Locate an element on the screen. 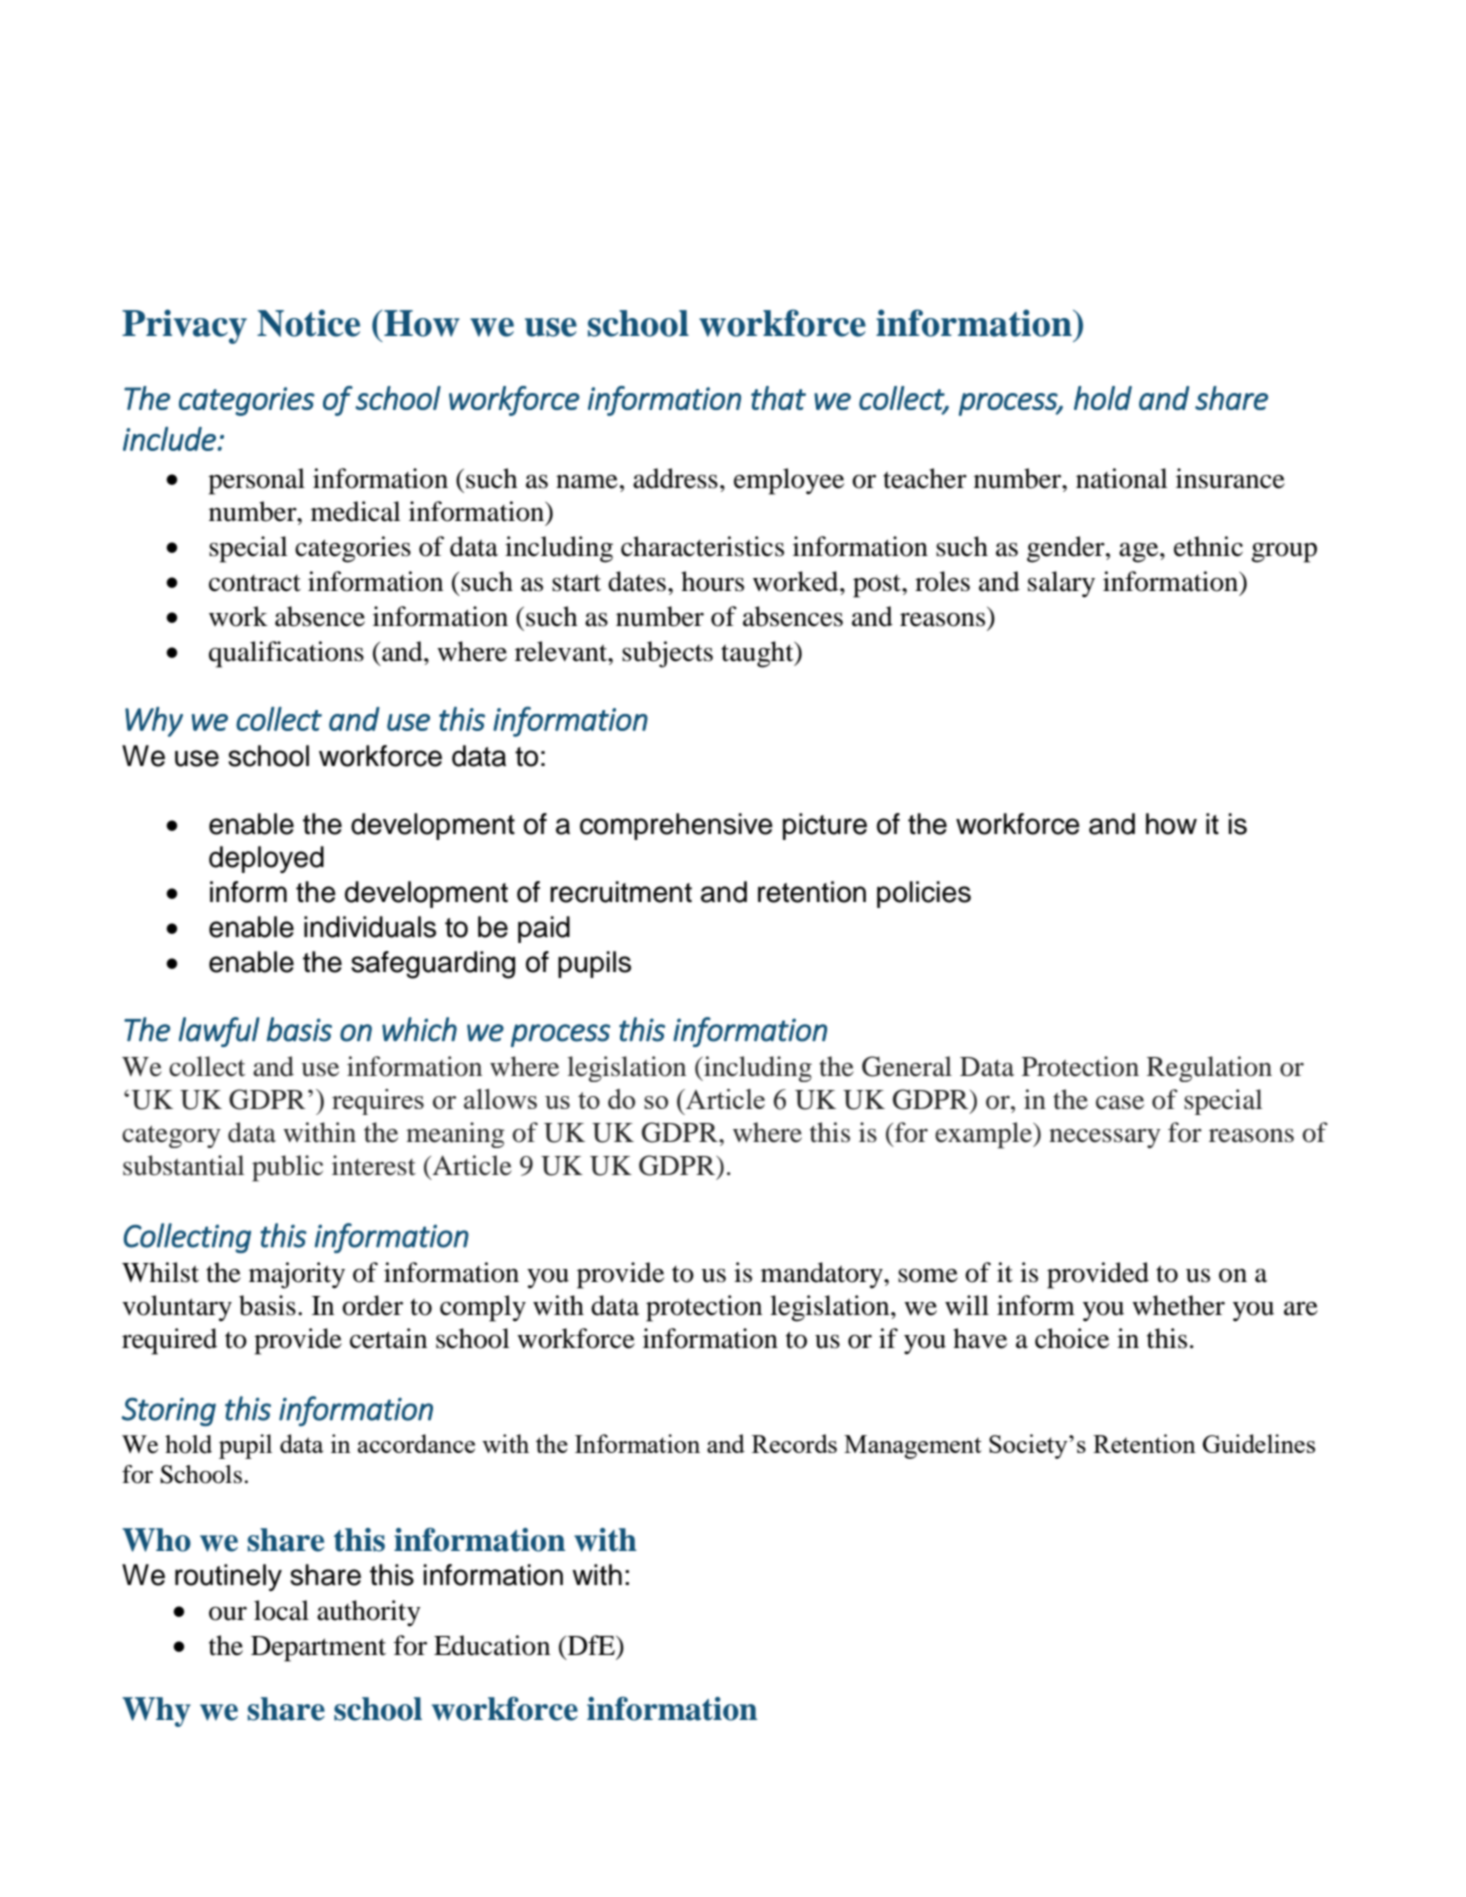  Guidelines is located at coordinates (1259, 1443).
